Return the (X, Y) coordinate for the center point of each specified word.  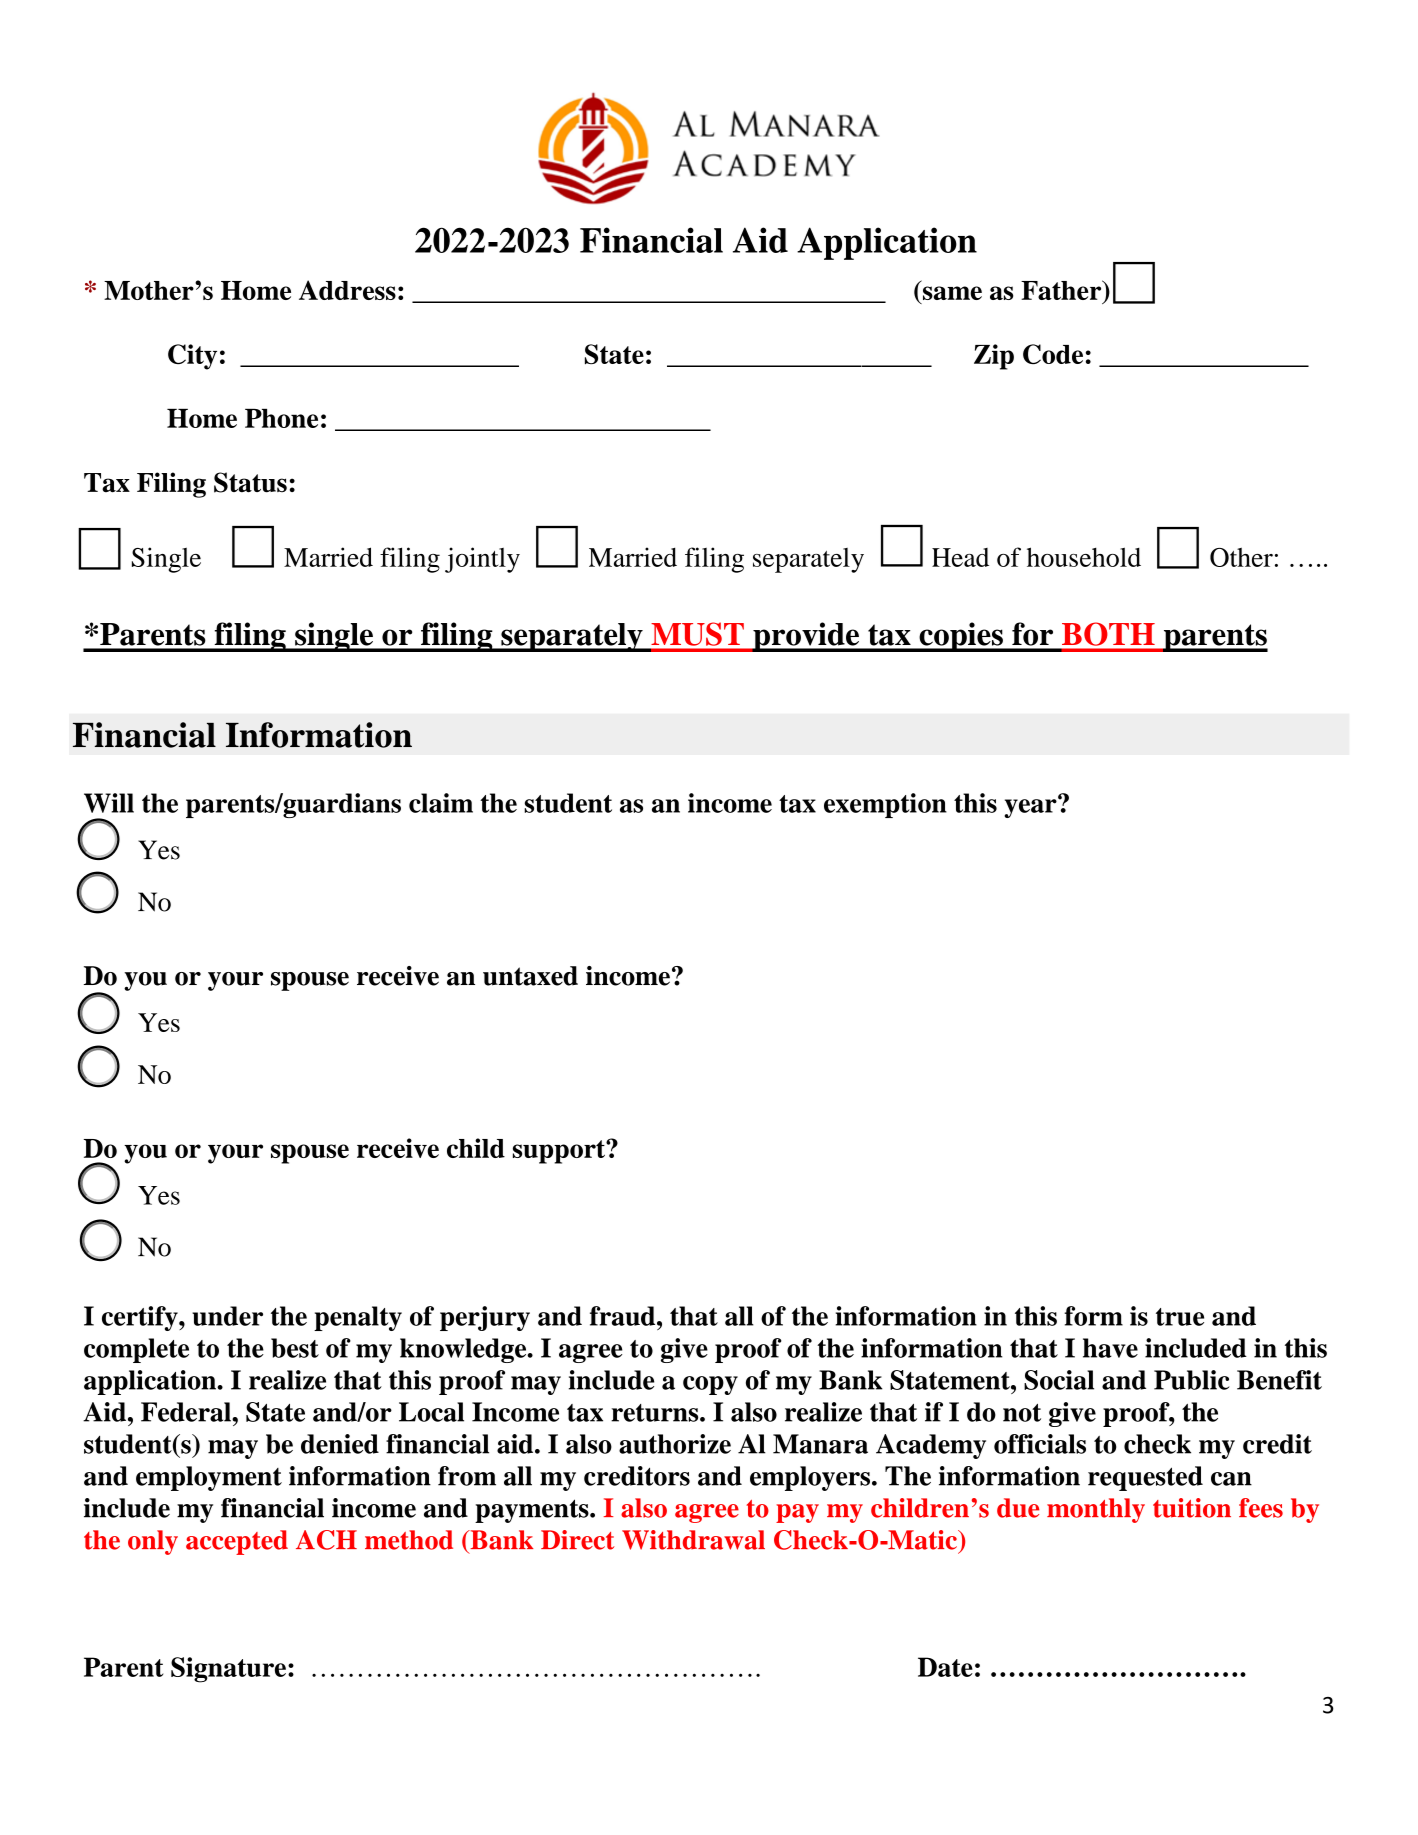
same (951, 294)
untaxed (530, 976)
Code (1053, 354)
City (192, 357)
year (1031, 807)
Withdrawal (693, 1540)
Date (945, 1667)
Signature (228, 1670)
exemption (885, 805)
